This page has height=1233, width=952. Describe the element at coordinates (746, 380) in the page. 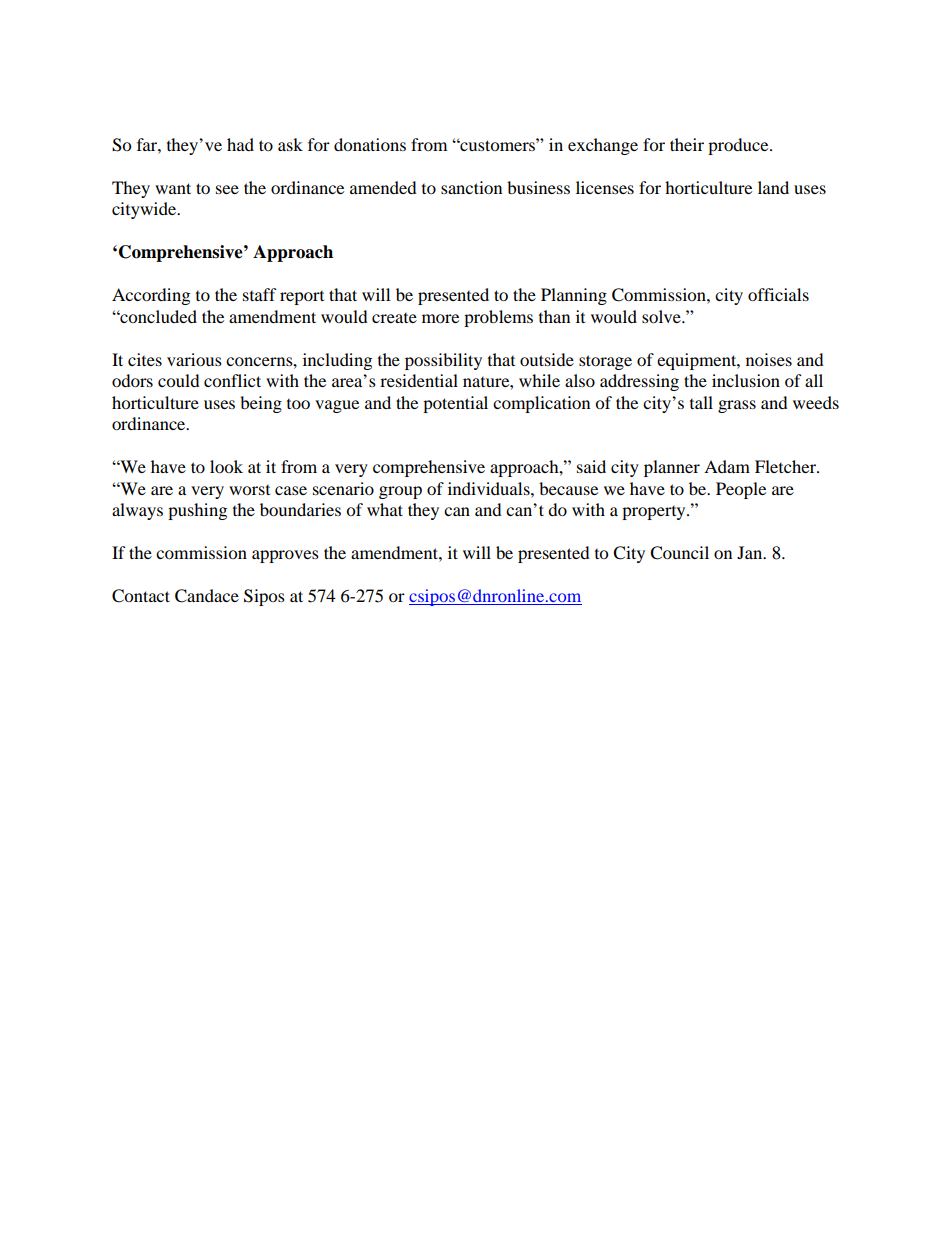

I see `inclusion` at that location.
